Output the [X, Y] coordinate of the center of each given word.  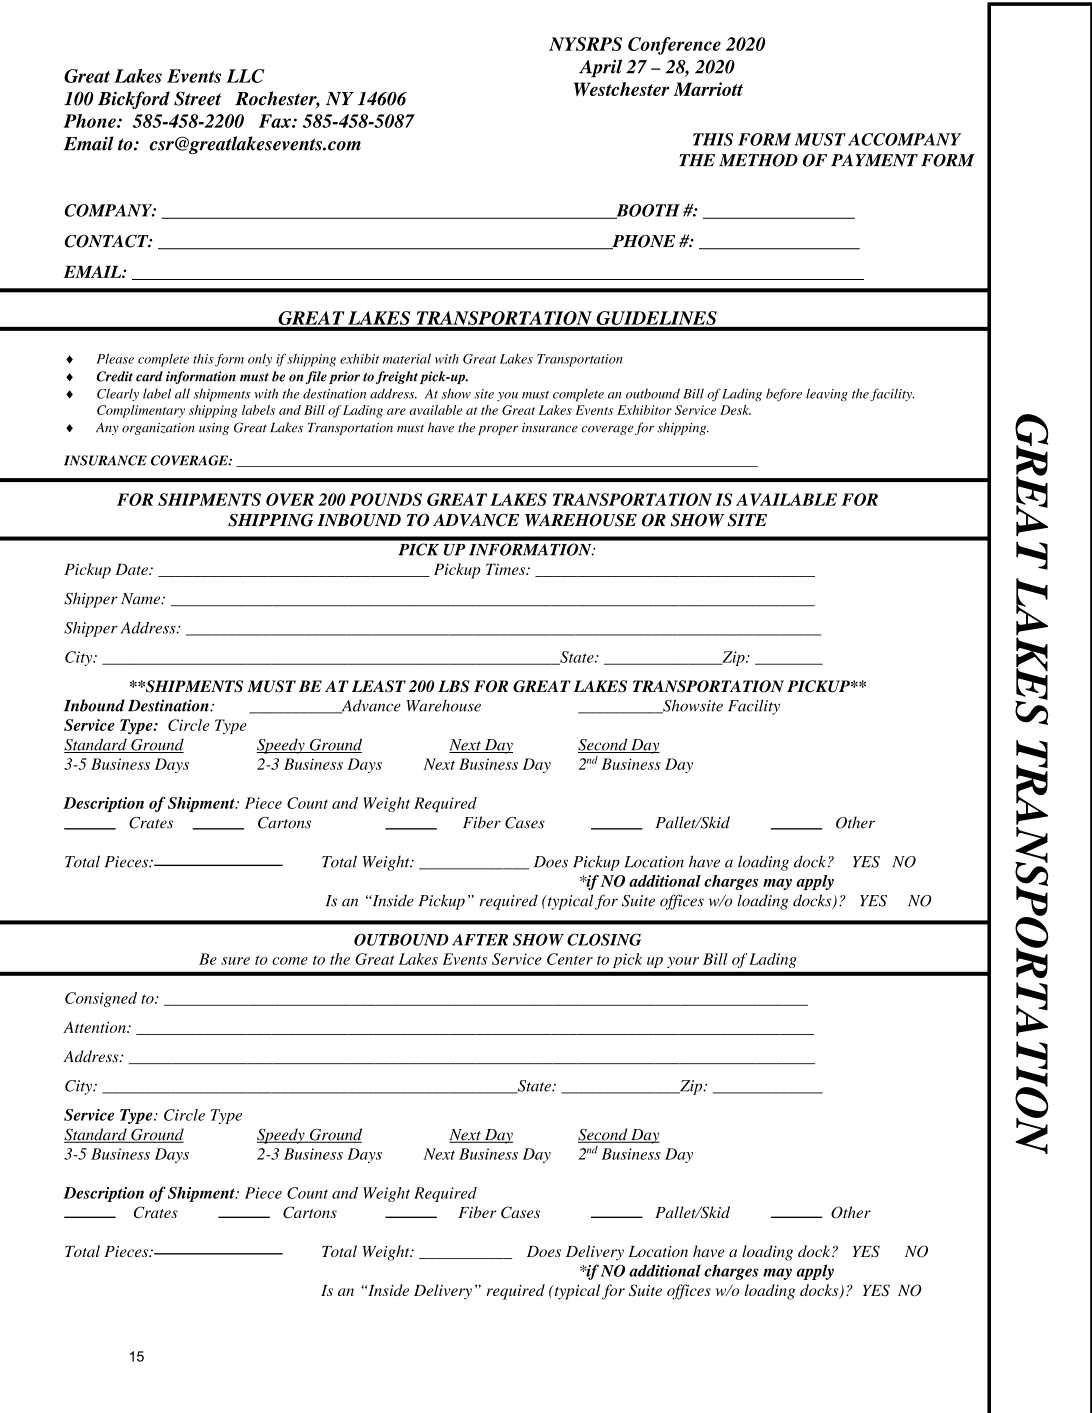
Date [132, 569]
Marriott [708, 89]
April [600, 68]
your [683, 962]
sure [235, 961]
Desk [735, 410]
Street [197, 98]
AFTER [480, 940]
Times [507, 569]
